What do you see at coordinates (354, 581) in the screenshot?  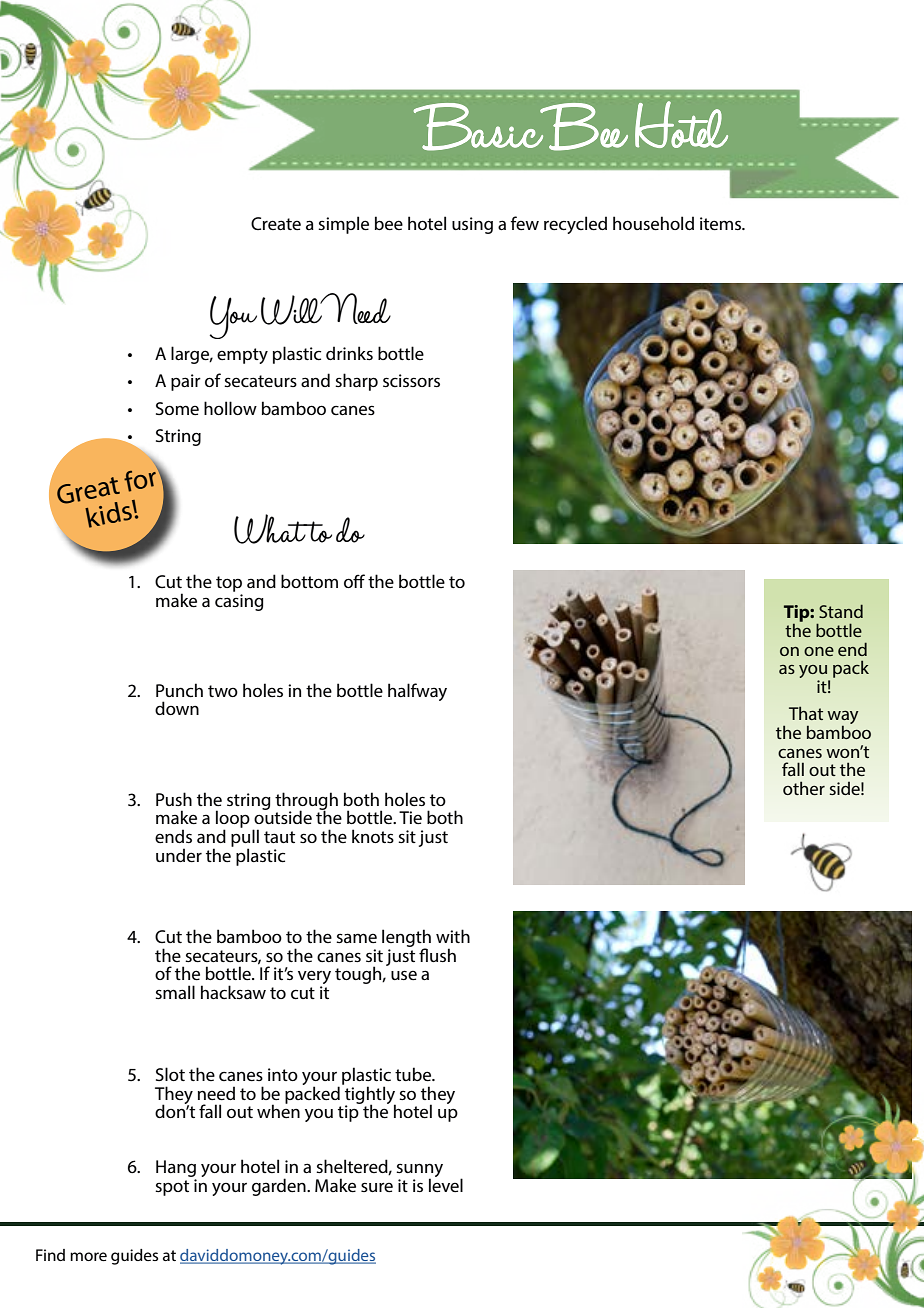 I see `off` at bounding box center [354, 581].
